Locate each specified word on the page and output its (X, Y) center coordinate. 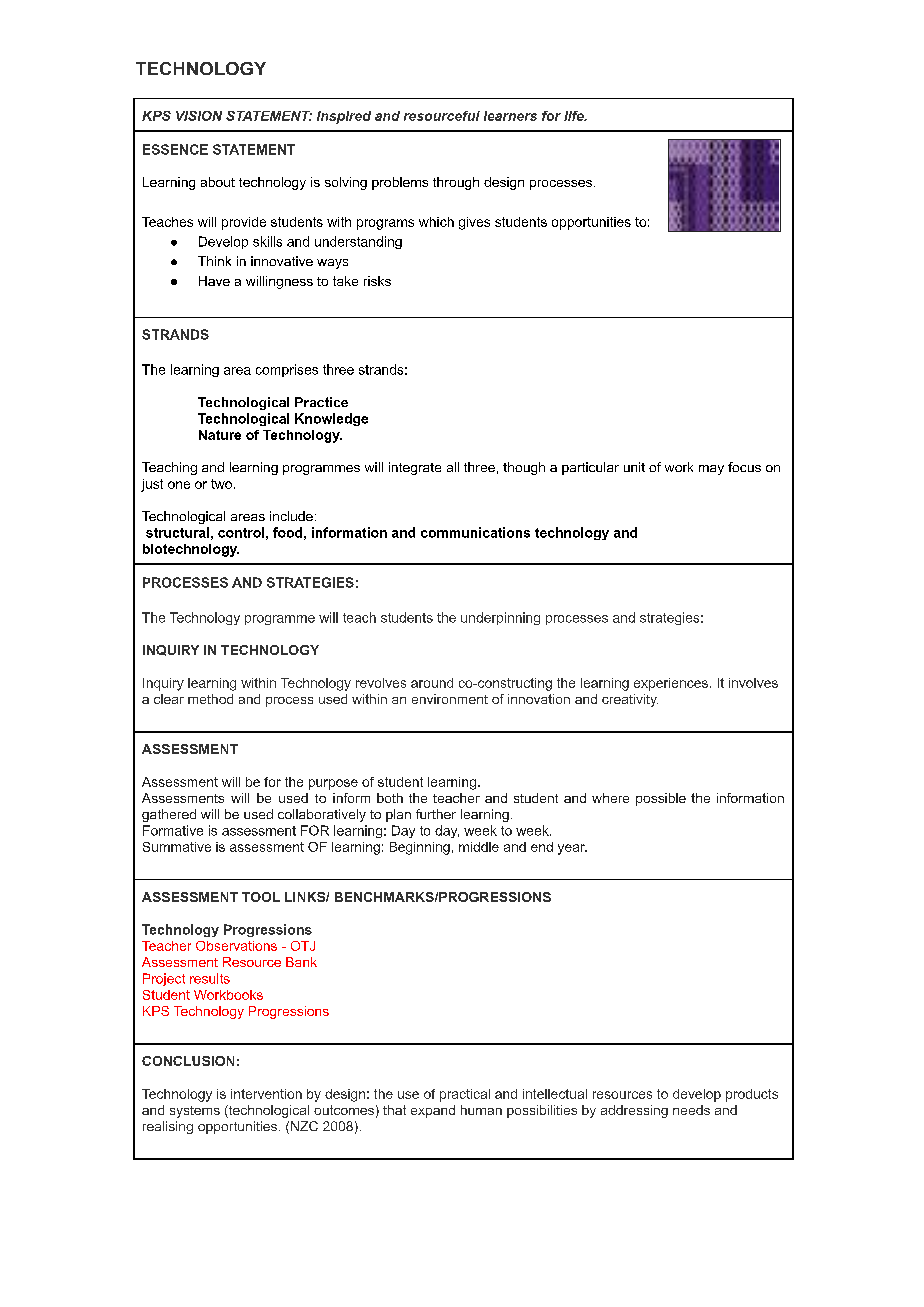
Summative (177, 847)
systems (195, 1112)
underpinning (500, 618)
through (456, 183)
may (711, 470)
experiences (671, 684)
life (575, 116)
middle (479, 847)
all (453, 467)
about (218, 182)
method (210, 699)
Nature (220, 435)
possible (661, 799)
